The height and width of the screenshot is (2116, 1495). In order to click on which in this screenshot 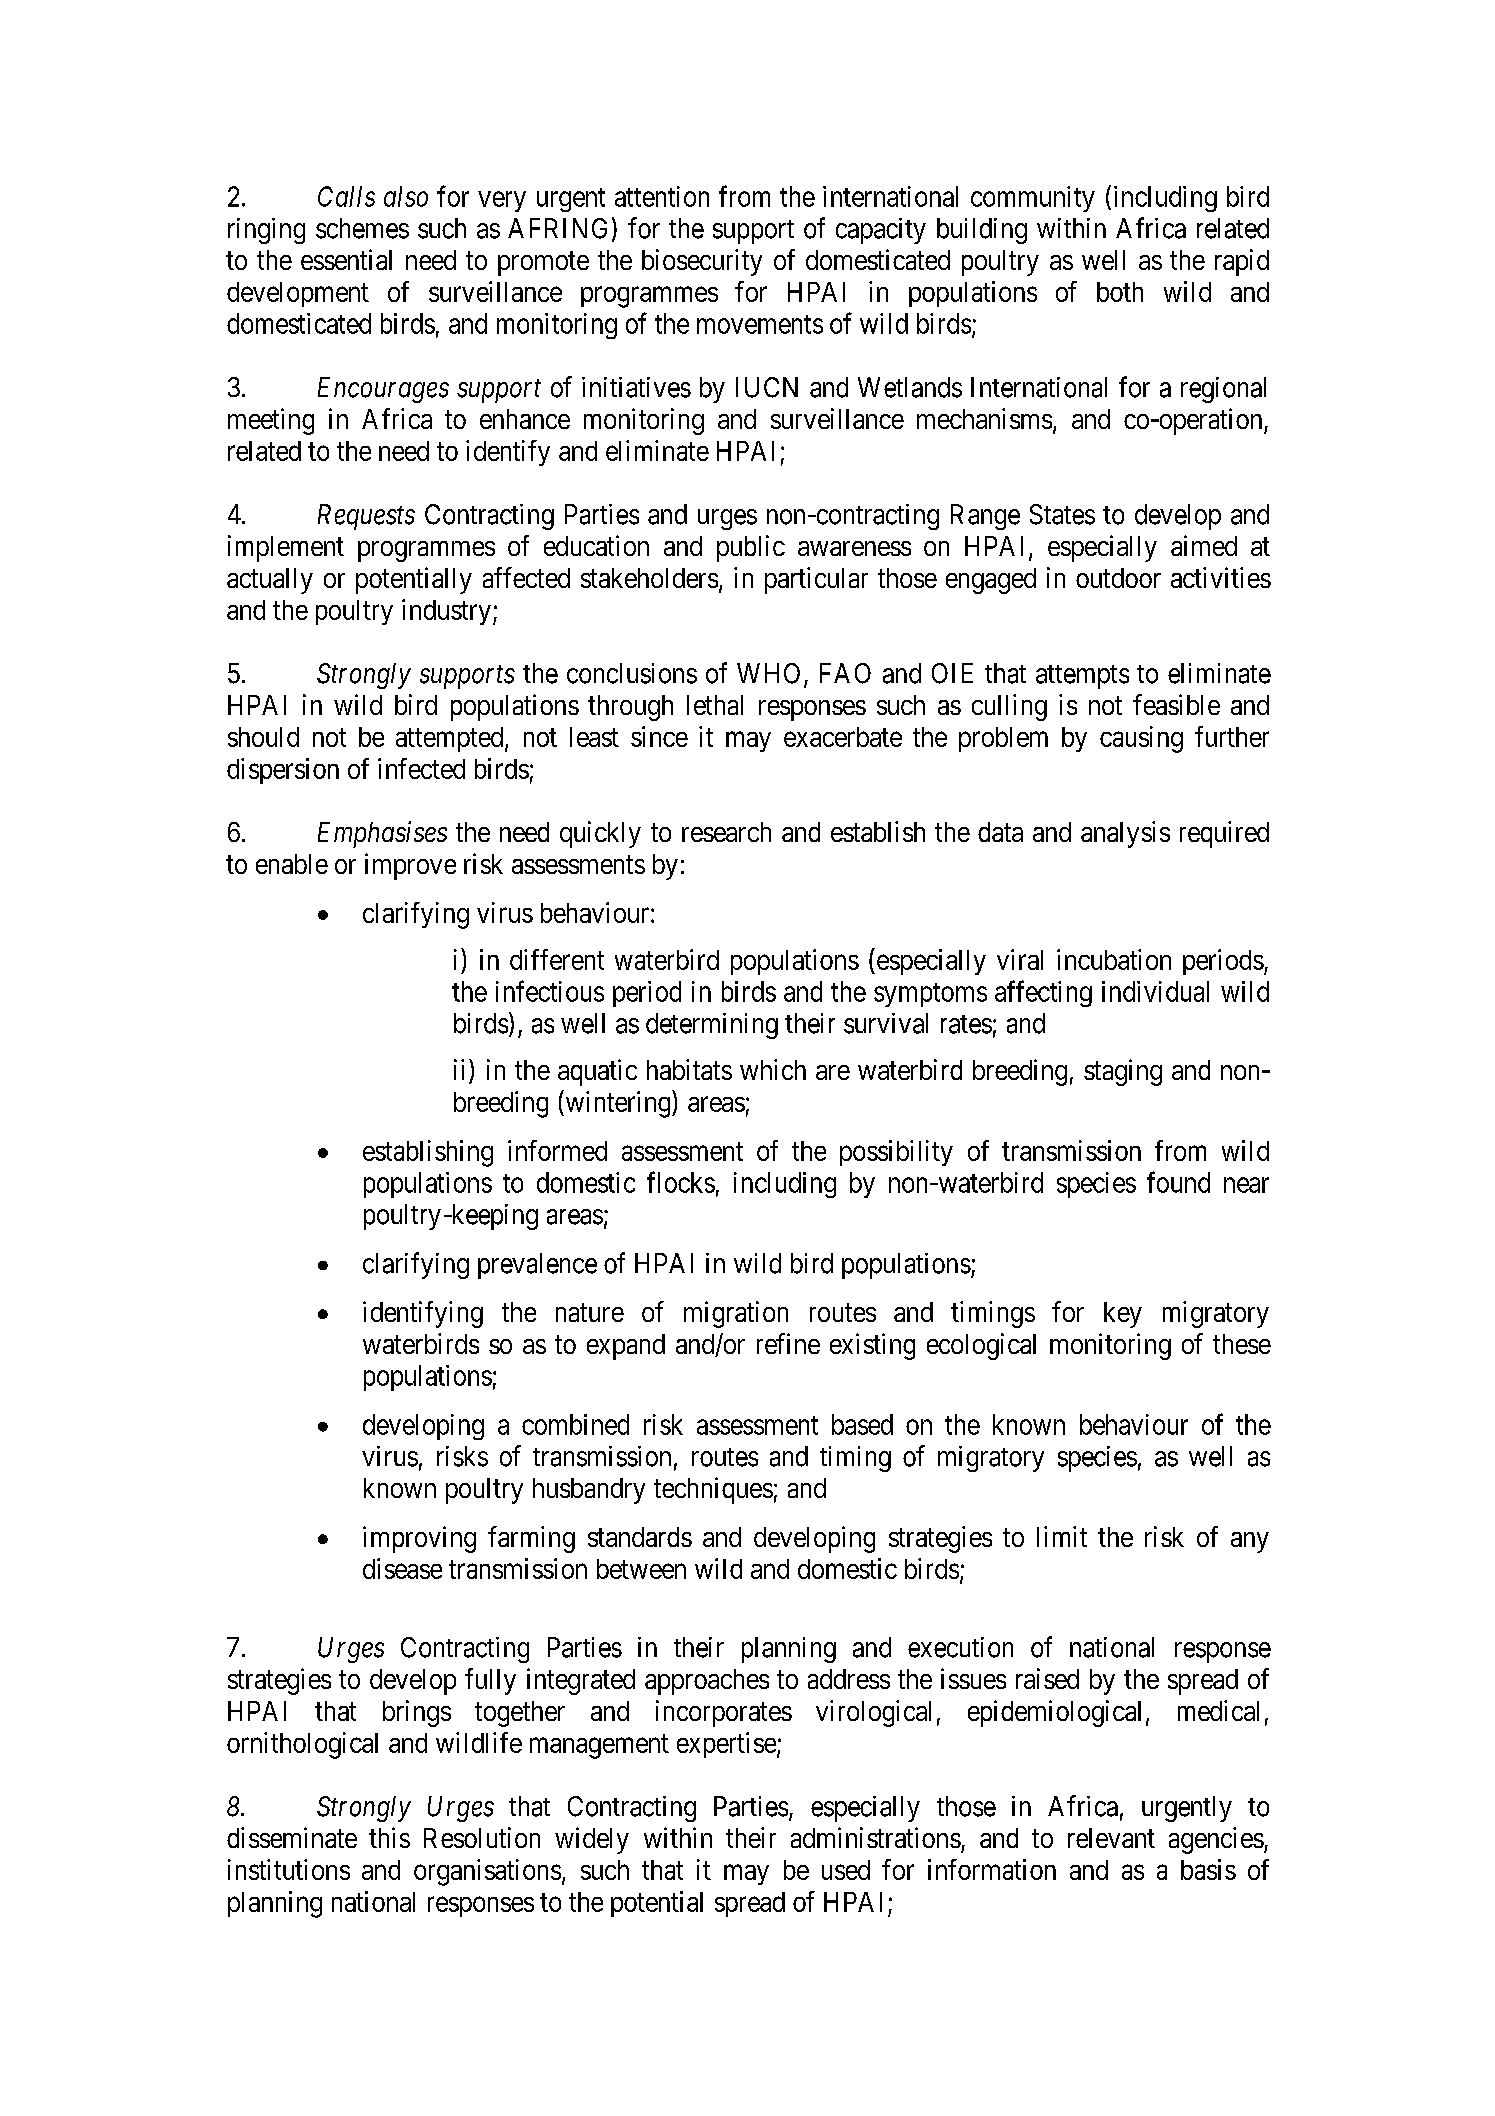, I will do `click(773, 1069)`.
